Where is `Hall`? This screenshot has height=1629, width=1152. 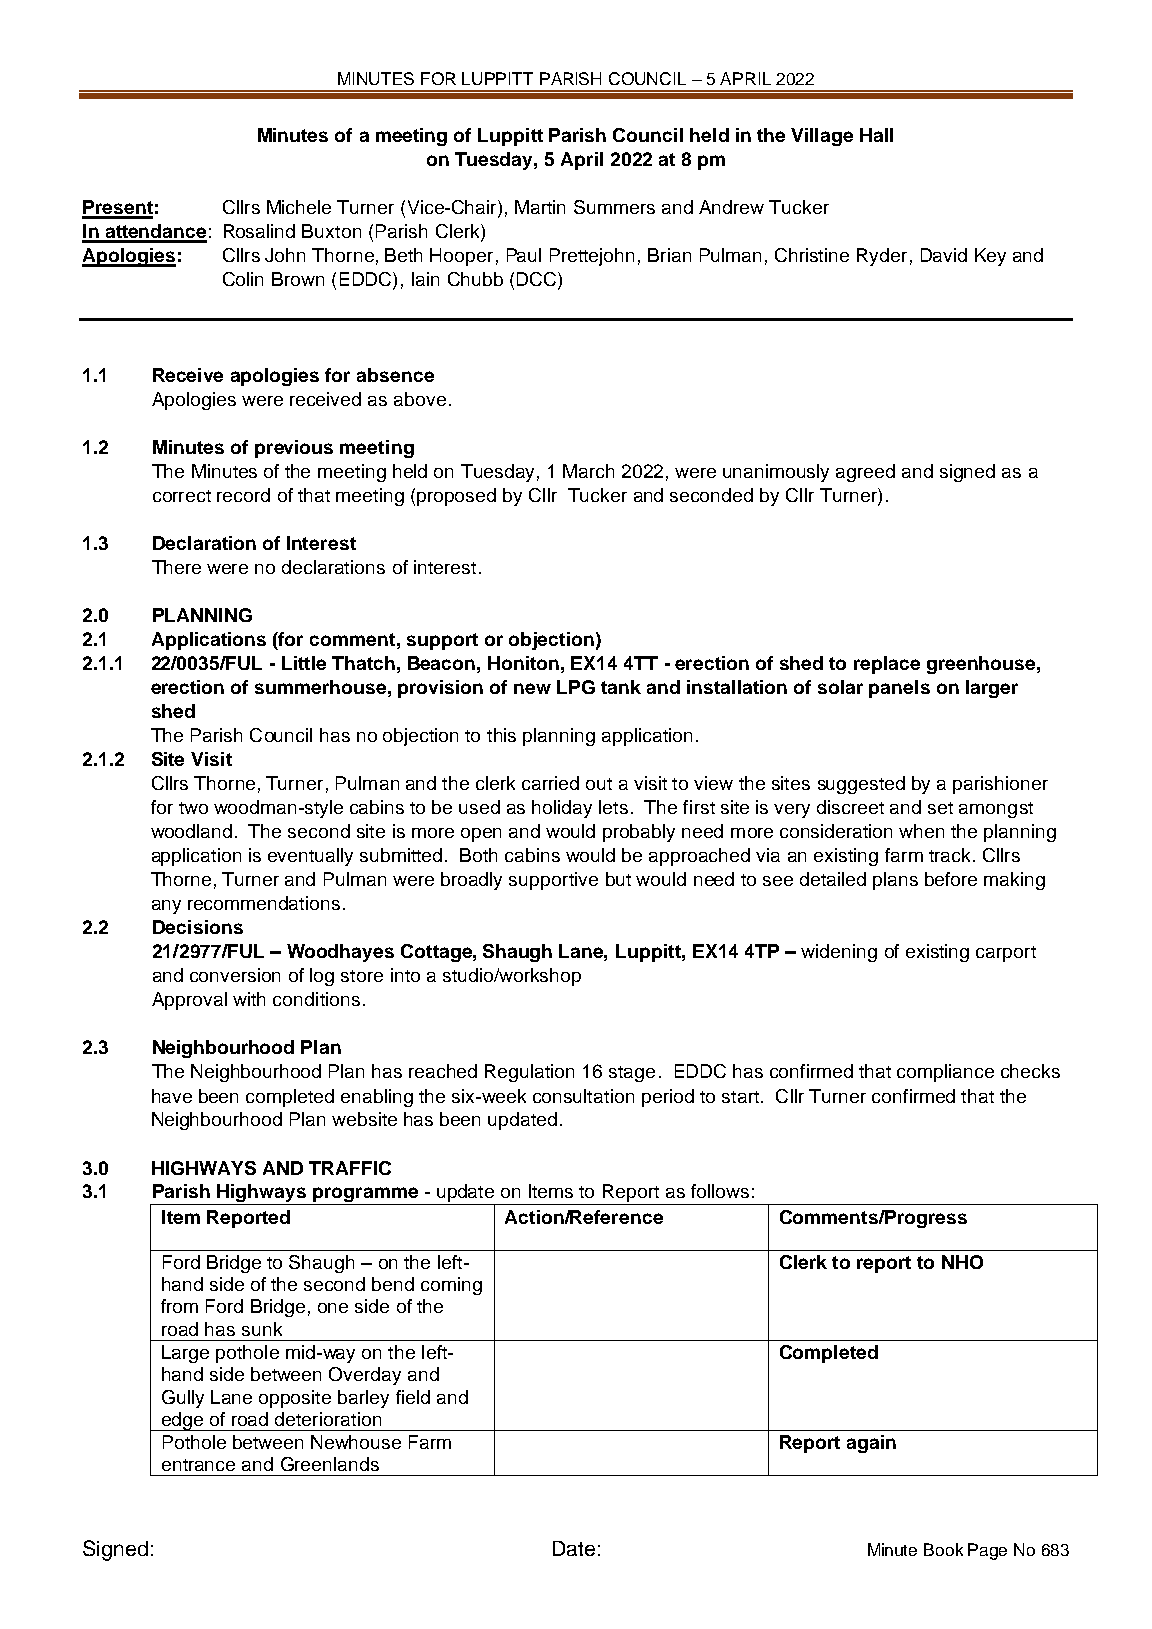 Hall is located at coordinates (876, 135).
